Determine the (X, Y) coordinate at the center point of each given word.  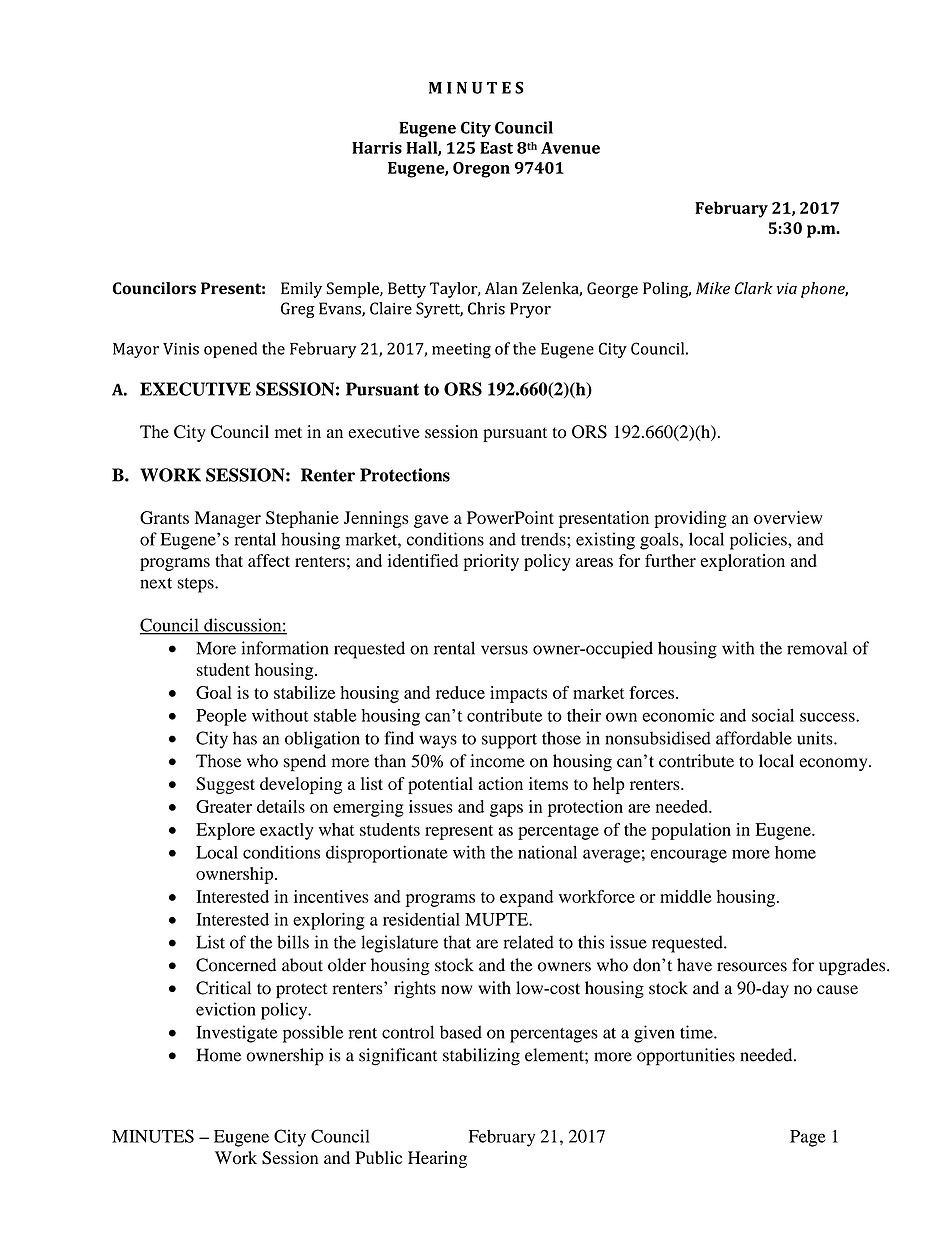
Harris (377, 148)
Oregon (481, 170)
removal (817, 648)
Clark (754, 288)
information (285, 648)
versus (504, 650)
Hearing (437, 1159)
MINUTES (153, 1136)
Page (808, 1138)
